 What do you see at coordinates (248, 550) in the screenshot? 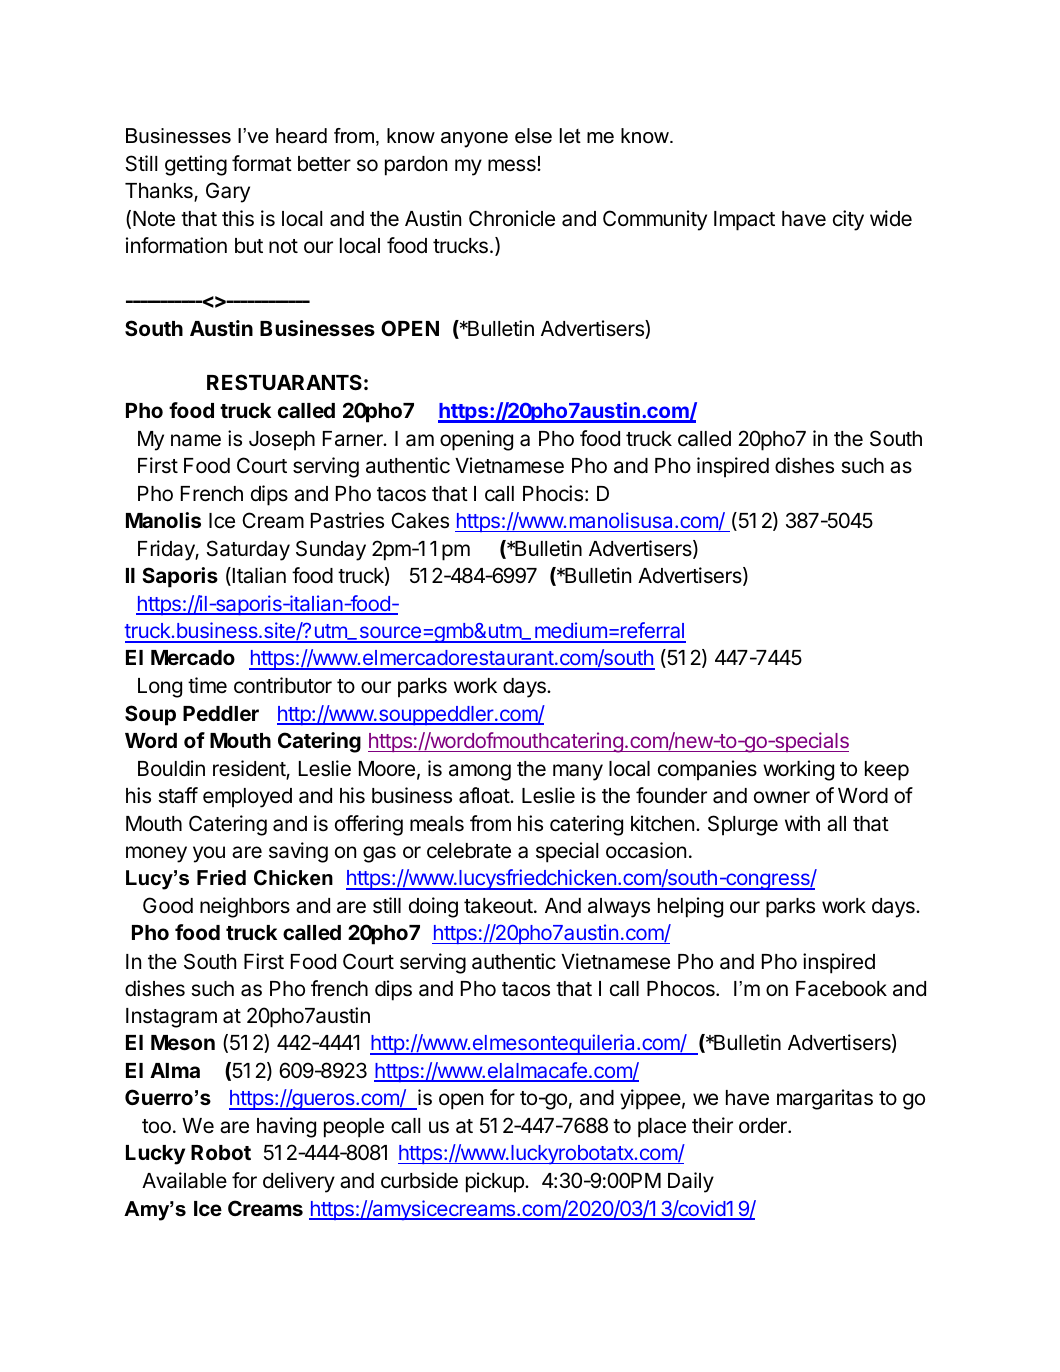
I see `Saturday` at bounding box center [248, 550].
